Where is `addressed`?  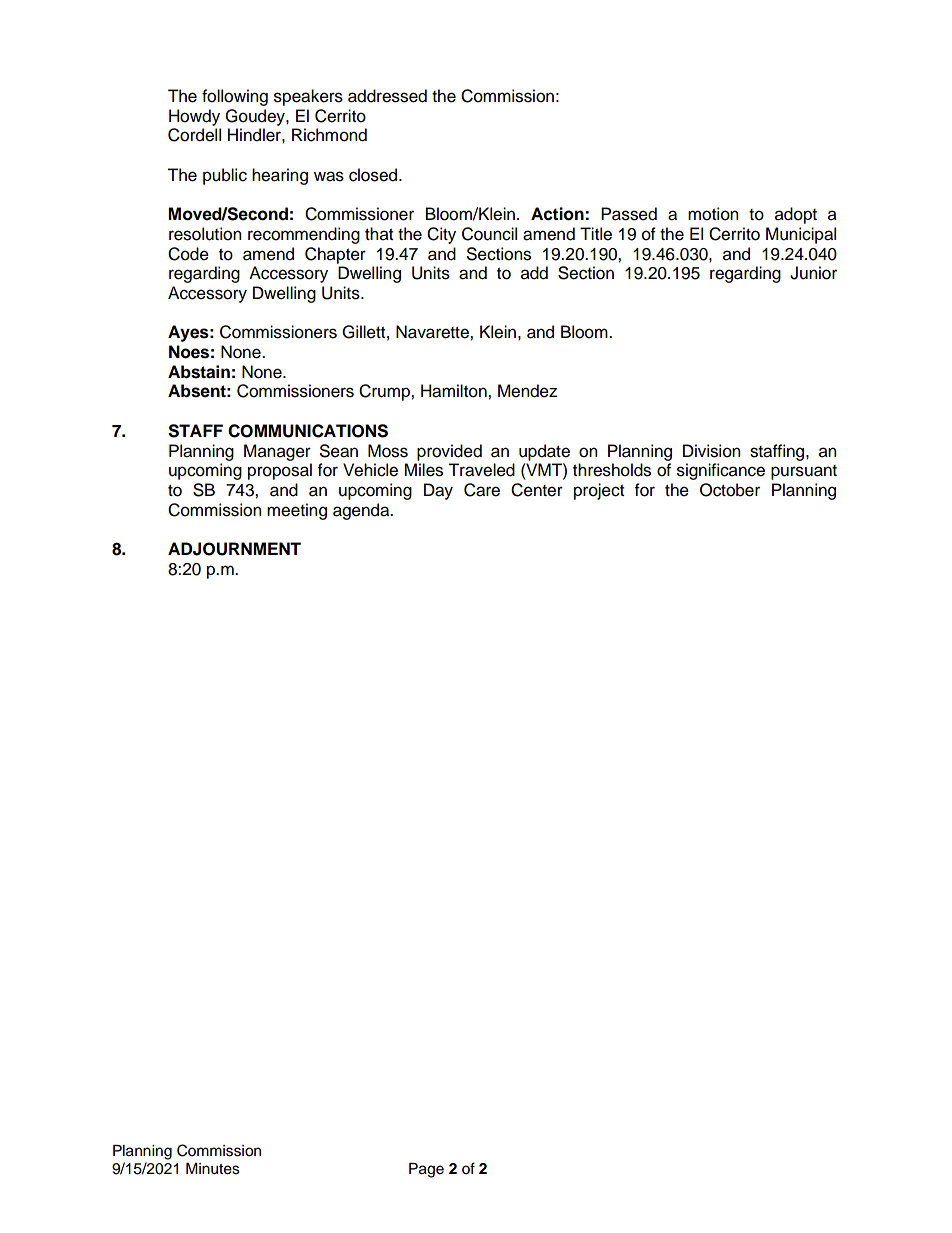
addressed is located at coordinates (387, 96).
